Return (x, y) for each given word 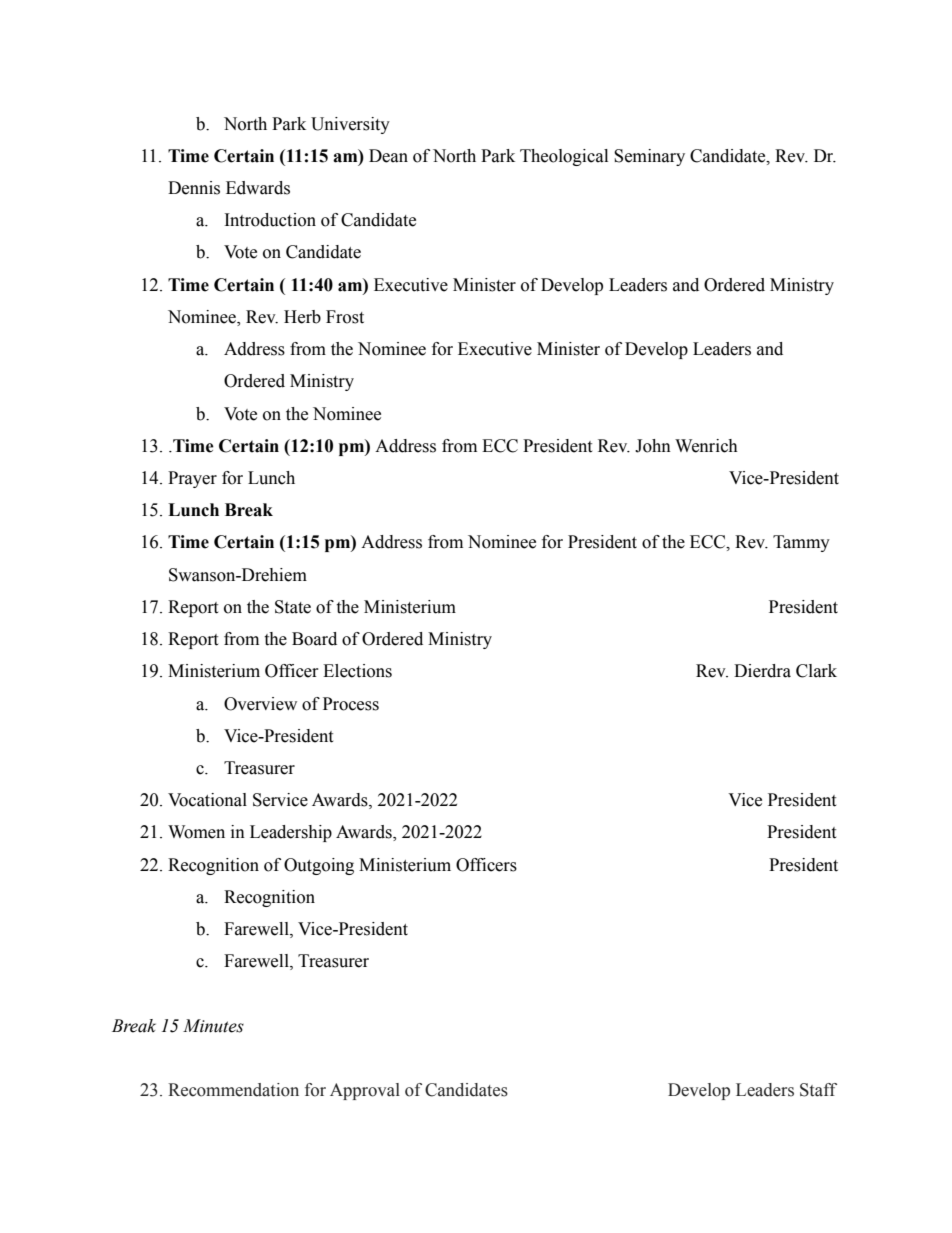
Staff (818, 1090)
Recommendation (233, 1090)
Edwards (258, 188)
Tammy (801, 543)
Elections (357, 671)
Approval (365, 1091)
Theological (564, 157)
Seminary (649, 157)
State (293, 607)
